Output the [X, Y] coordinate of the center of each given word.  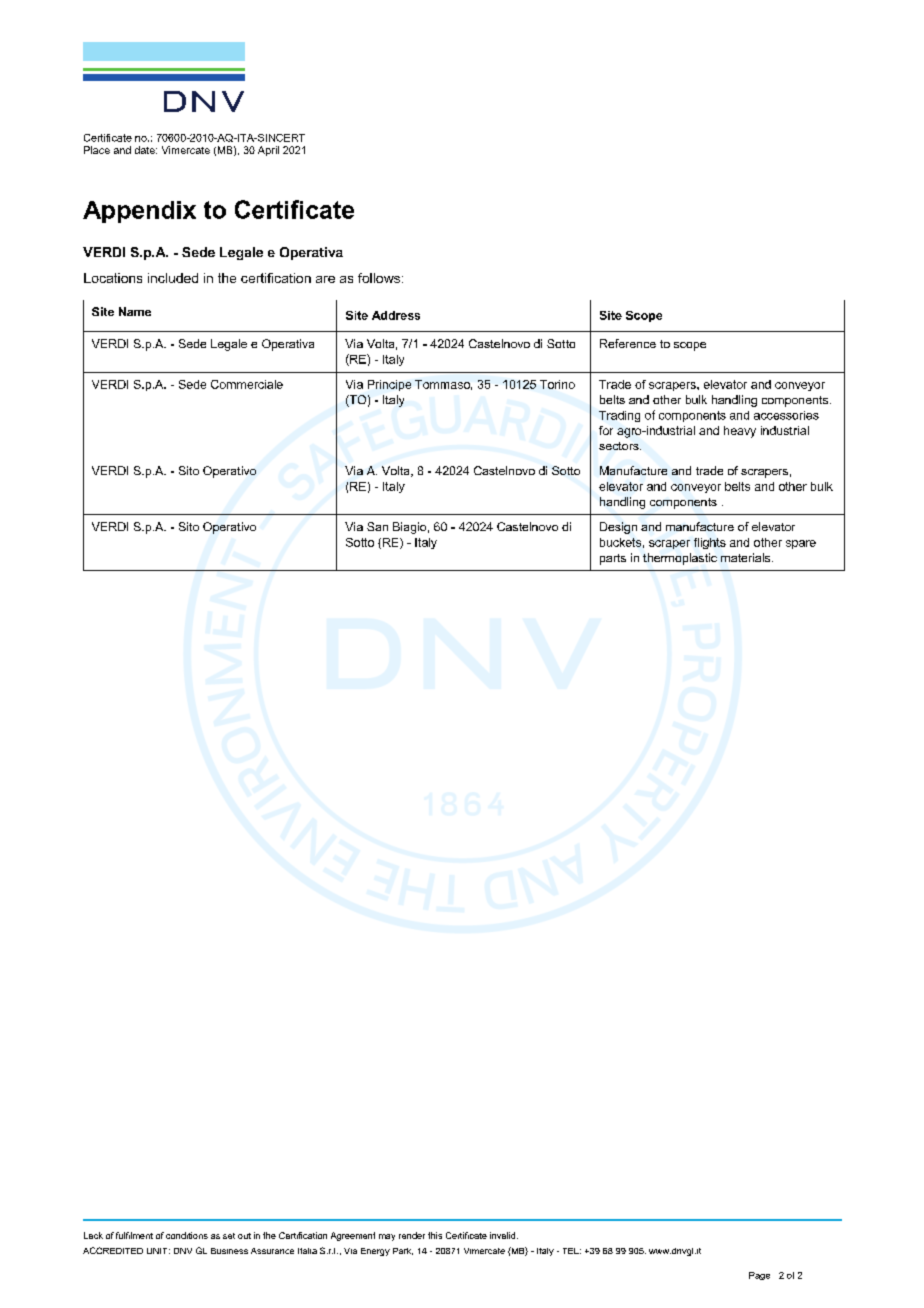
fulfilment [134, 1235]
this [435, 1235]
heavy [740, 432]
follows [379, 278]
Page [759, 1276]
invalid [504, 1235]
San [377, 526]
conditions [187, 1235]
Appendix [139, 212]
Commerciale [247, 384]
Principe [389, 385]
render [412, 1235]
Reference [628, 343]
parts [613, 559]
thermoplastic [680, 559]
